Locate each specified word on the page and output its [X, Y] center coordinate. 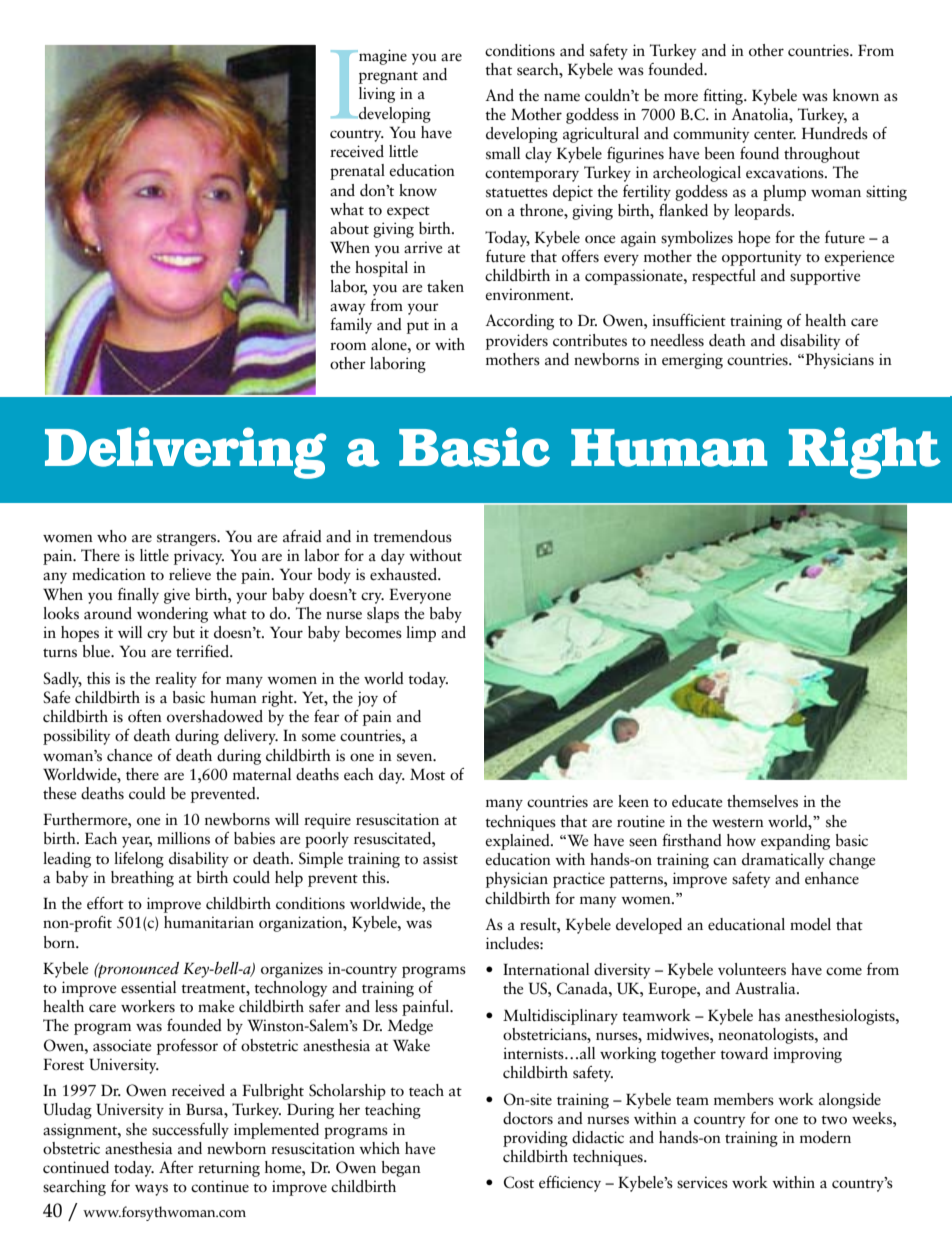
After [176, 1167]
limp [421, 634]
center [775, 135]
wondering [172, 615]
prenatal [357, 172]
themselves [762, 801]
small [503, 153]
